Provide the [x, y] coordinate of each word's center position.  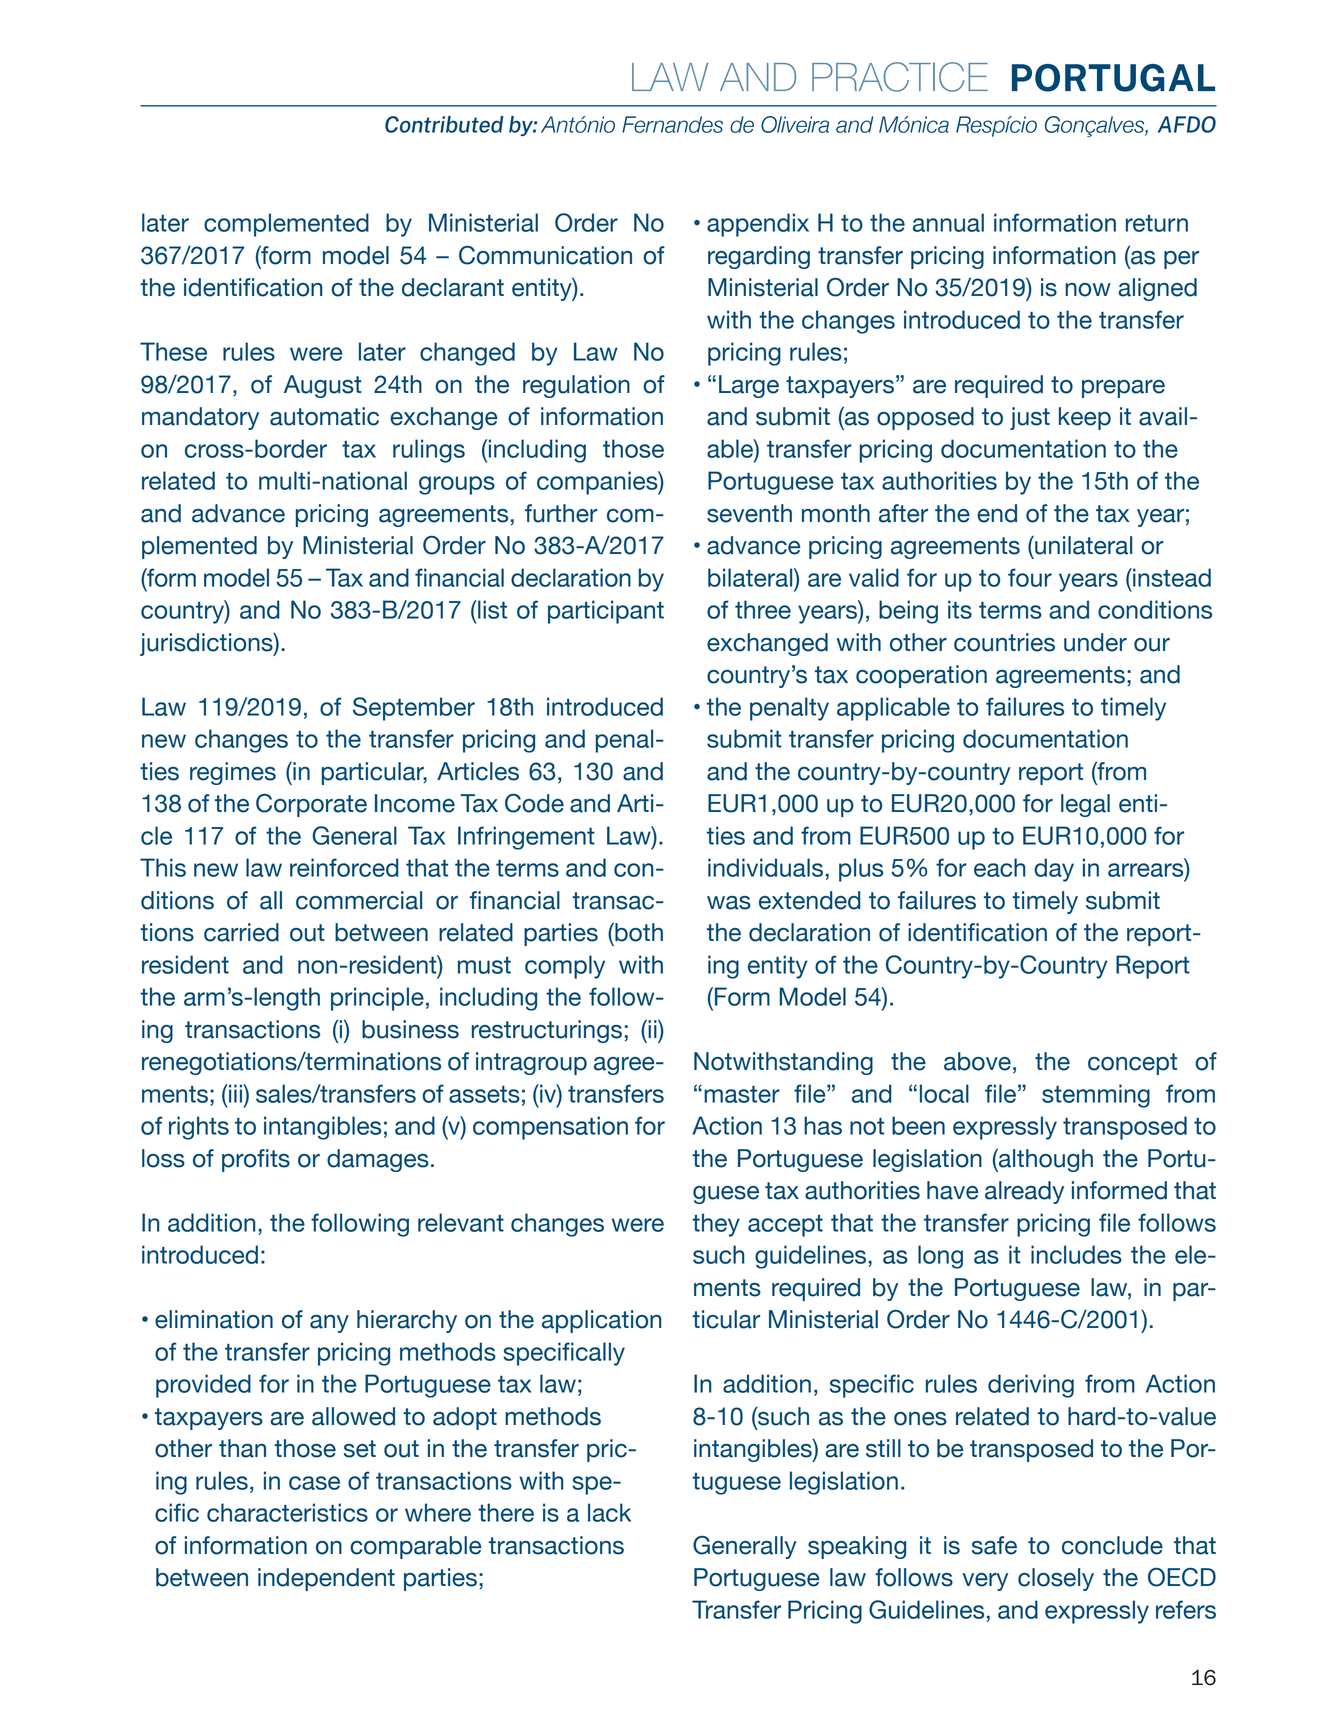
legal [1085, 805]
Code [534, 803]
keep [1085, 418]
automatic [324, 416]
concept [1132, 1064]
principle [377, 999]
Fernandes [672, 124]
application [601, 1321]
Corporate [311, 805]
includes [1076, 1254]
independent [326, 1579]
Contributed [444, 124]
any [329, 1324]
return [1157, 223]
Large [749, 386]
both [638, 932]
